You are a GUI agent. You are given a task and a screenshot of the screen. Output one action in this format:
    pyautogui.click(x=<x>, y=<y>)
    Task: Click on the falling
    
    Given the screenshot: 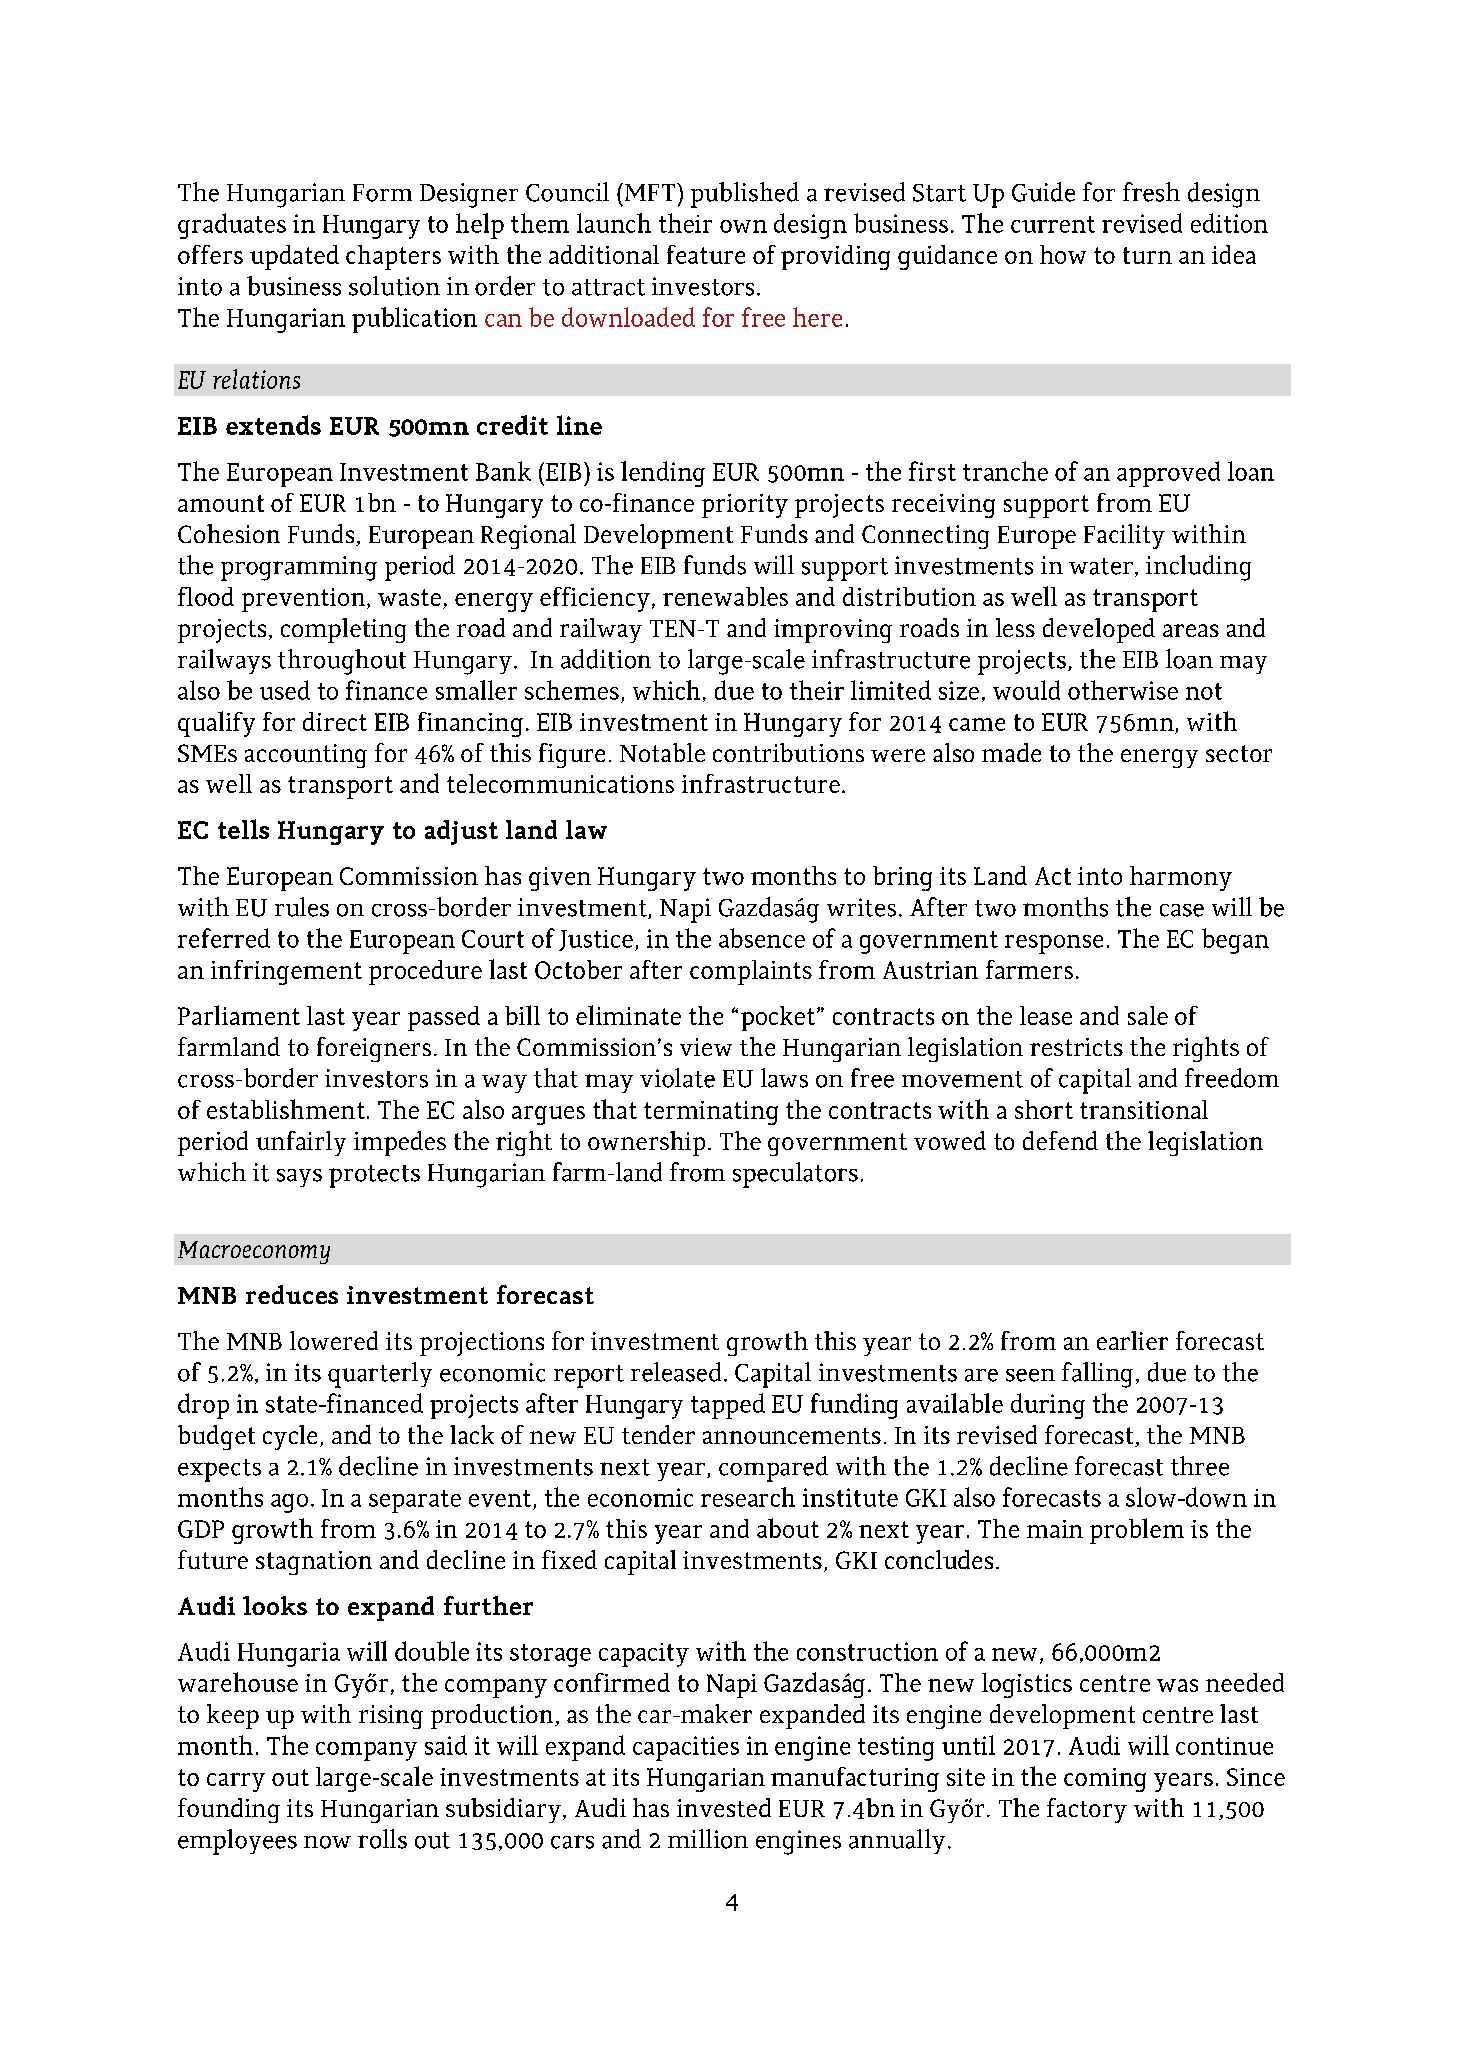 What is the action you would take?
    pyautogui.click(x=1097, y=1375)
